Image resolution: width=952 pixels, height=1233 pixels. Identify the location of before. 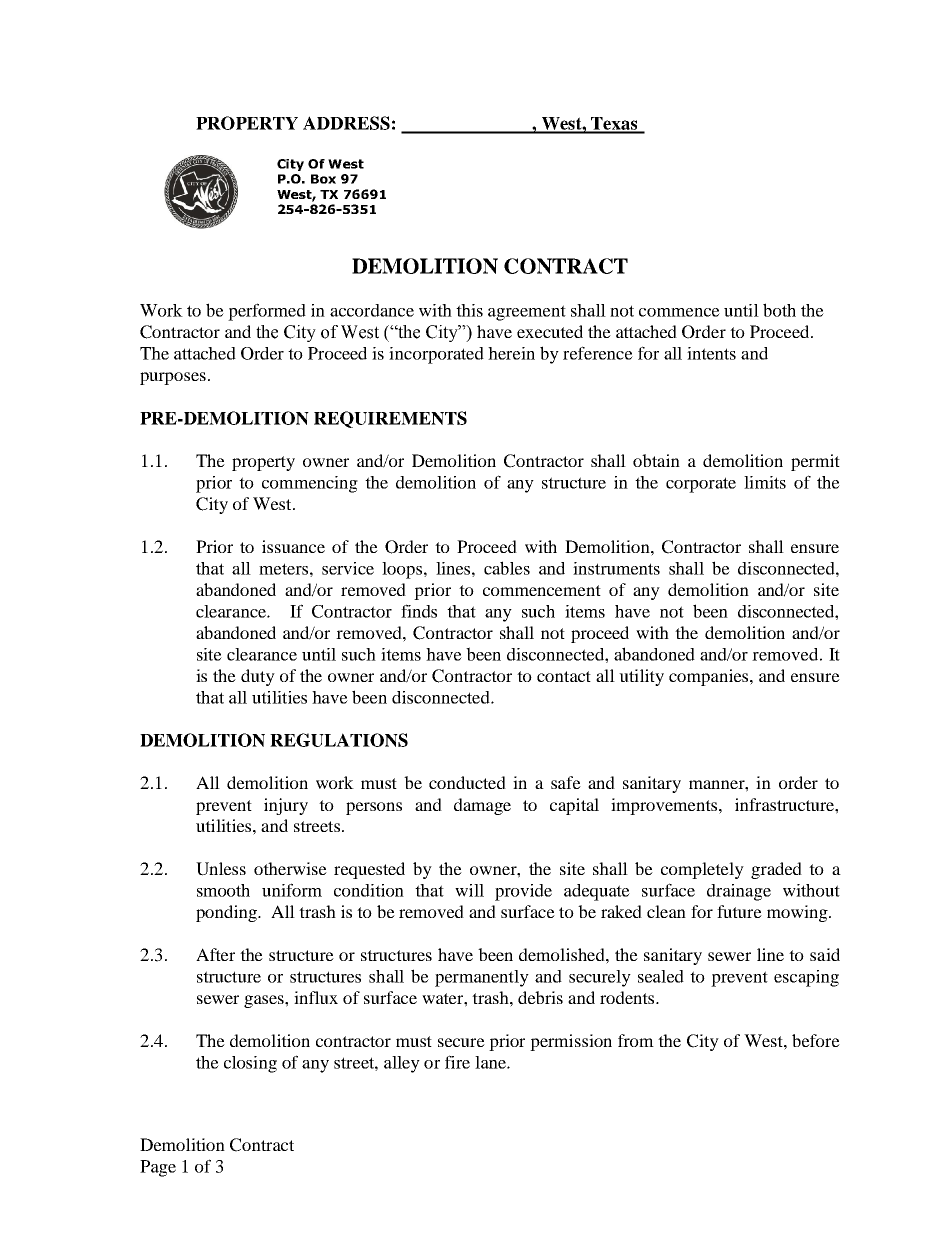
(816, 1040).
